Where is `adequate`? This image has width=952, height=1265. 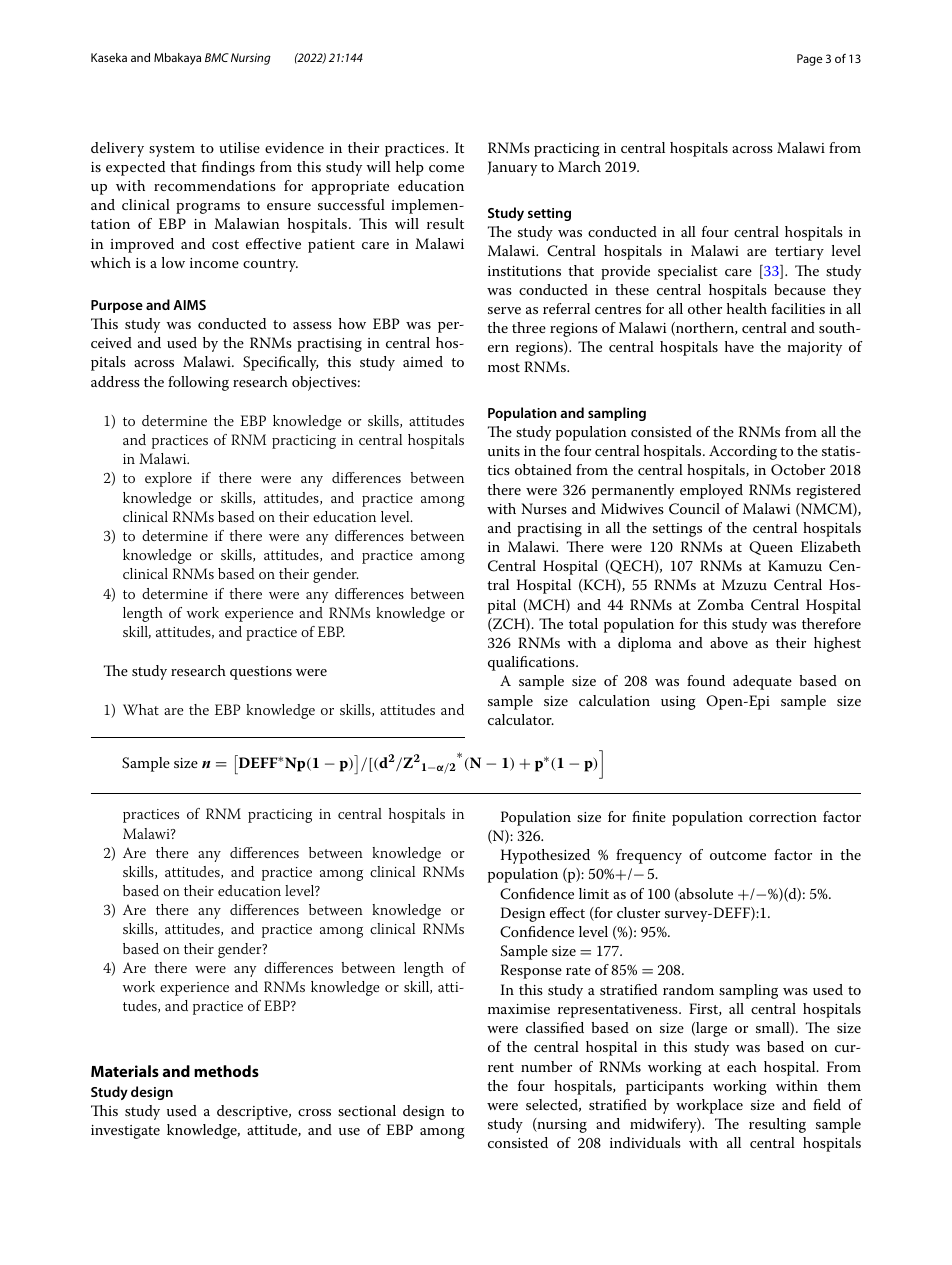
adequate is located at coordinates (762, 682).
